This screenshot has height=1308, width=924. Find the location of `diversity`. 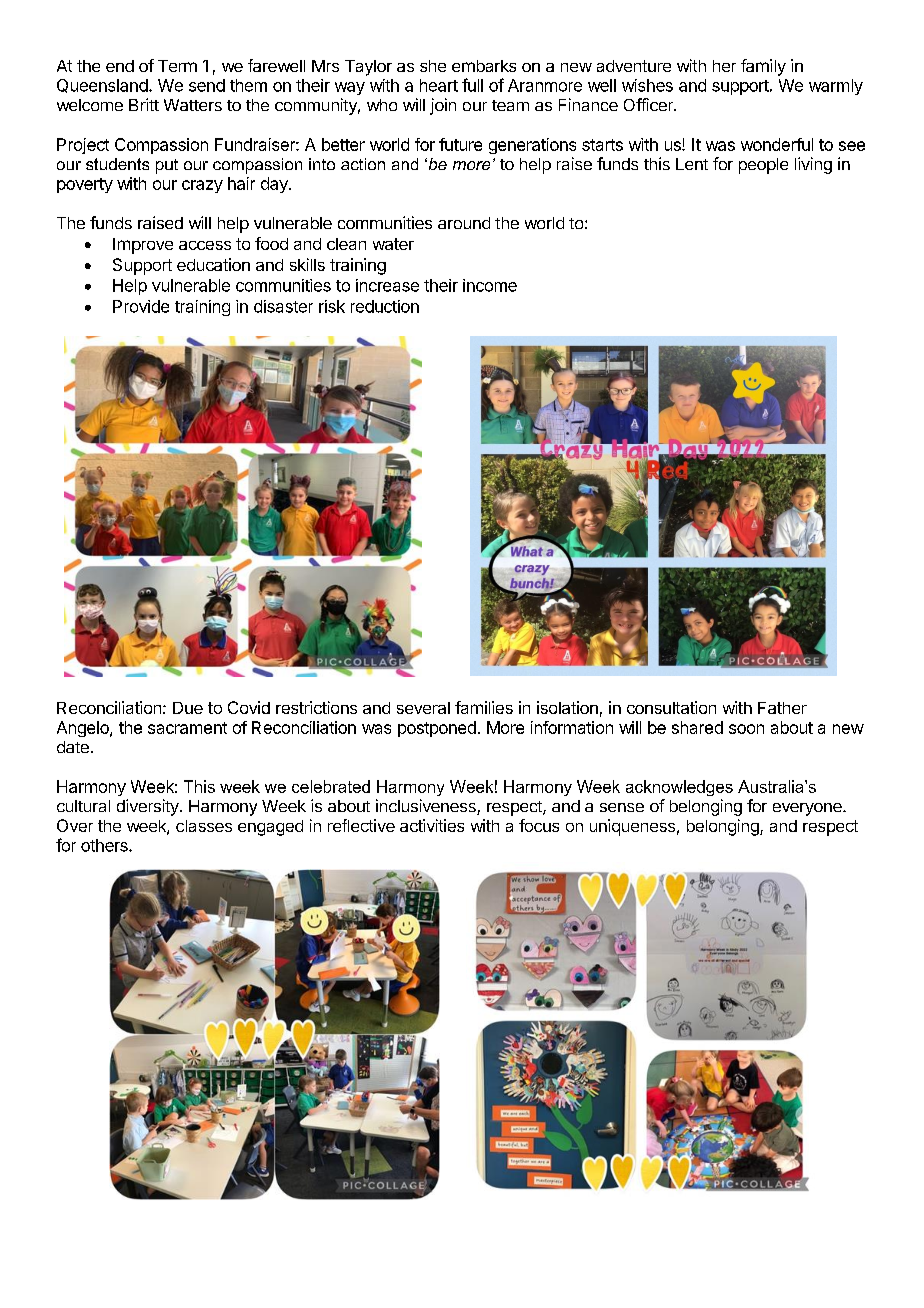

diversity is located at coordinates (149, 807).
